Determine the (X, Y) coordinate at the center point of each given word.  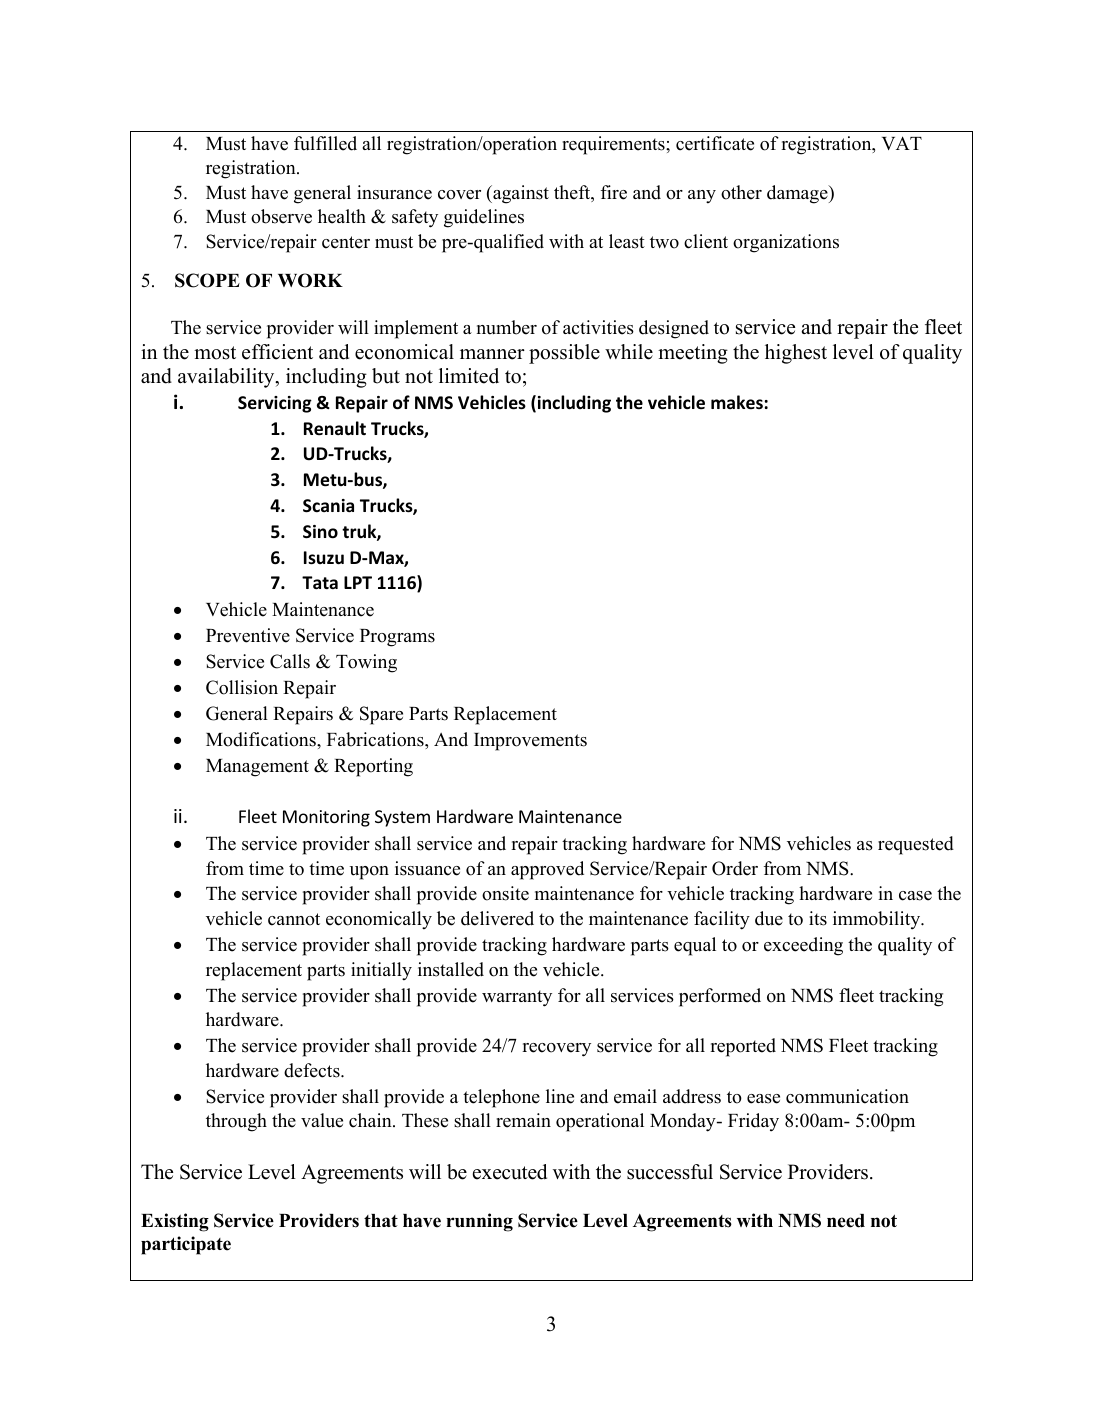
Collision (242, 687)
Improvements (530, 742)
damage (798, 194)
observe (281, 216)
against (520, 194)
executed (510, 1172)
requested (916, 845)
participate (186, 1245)
